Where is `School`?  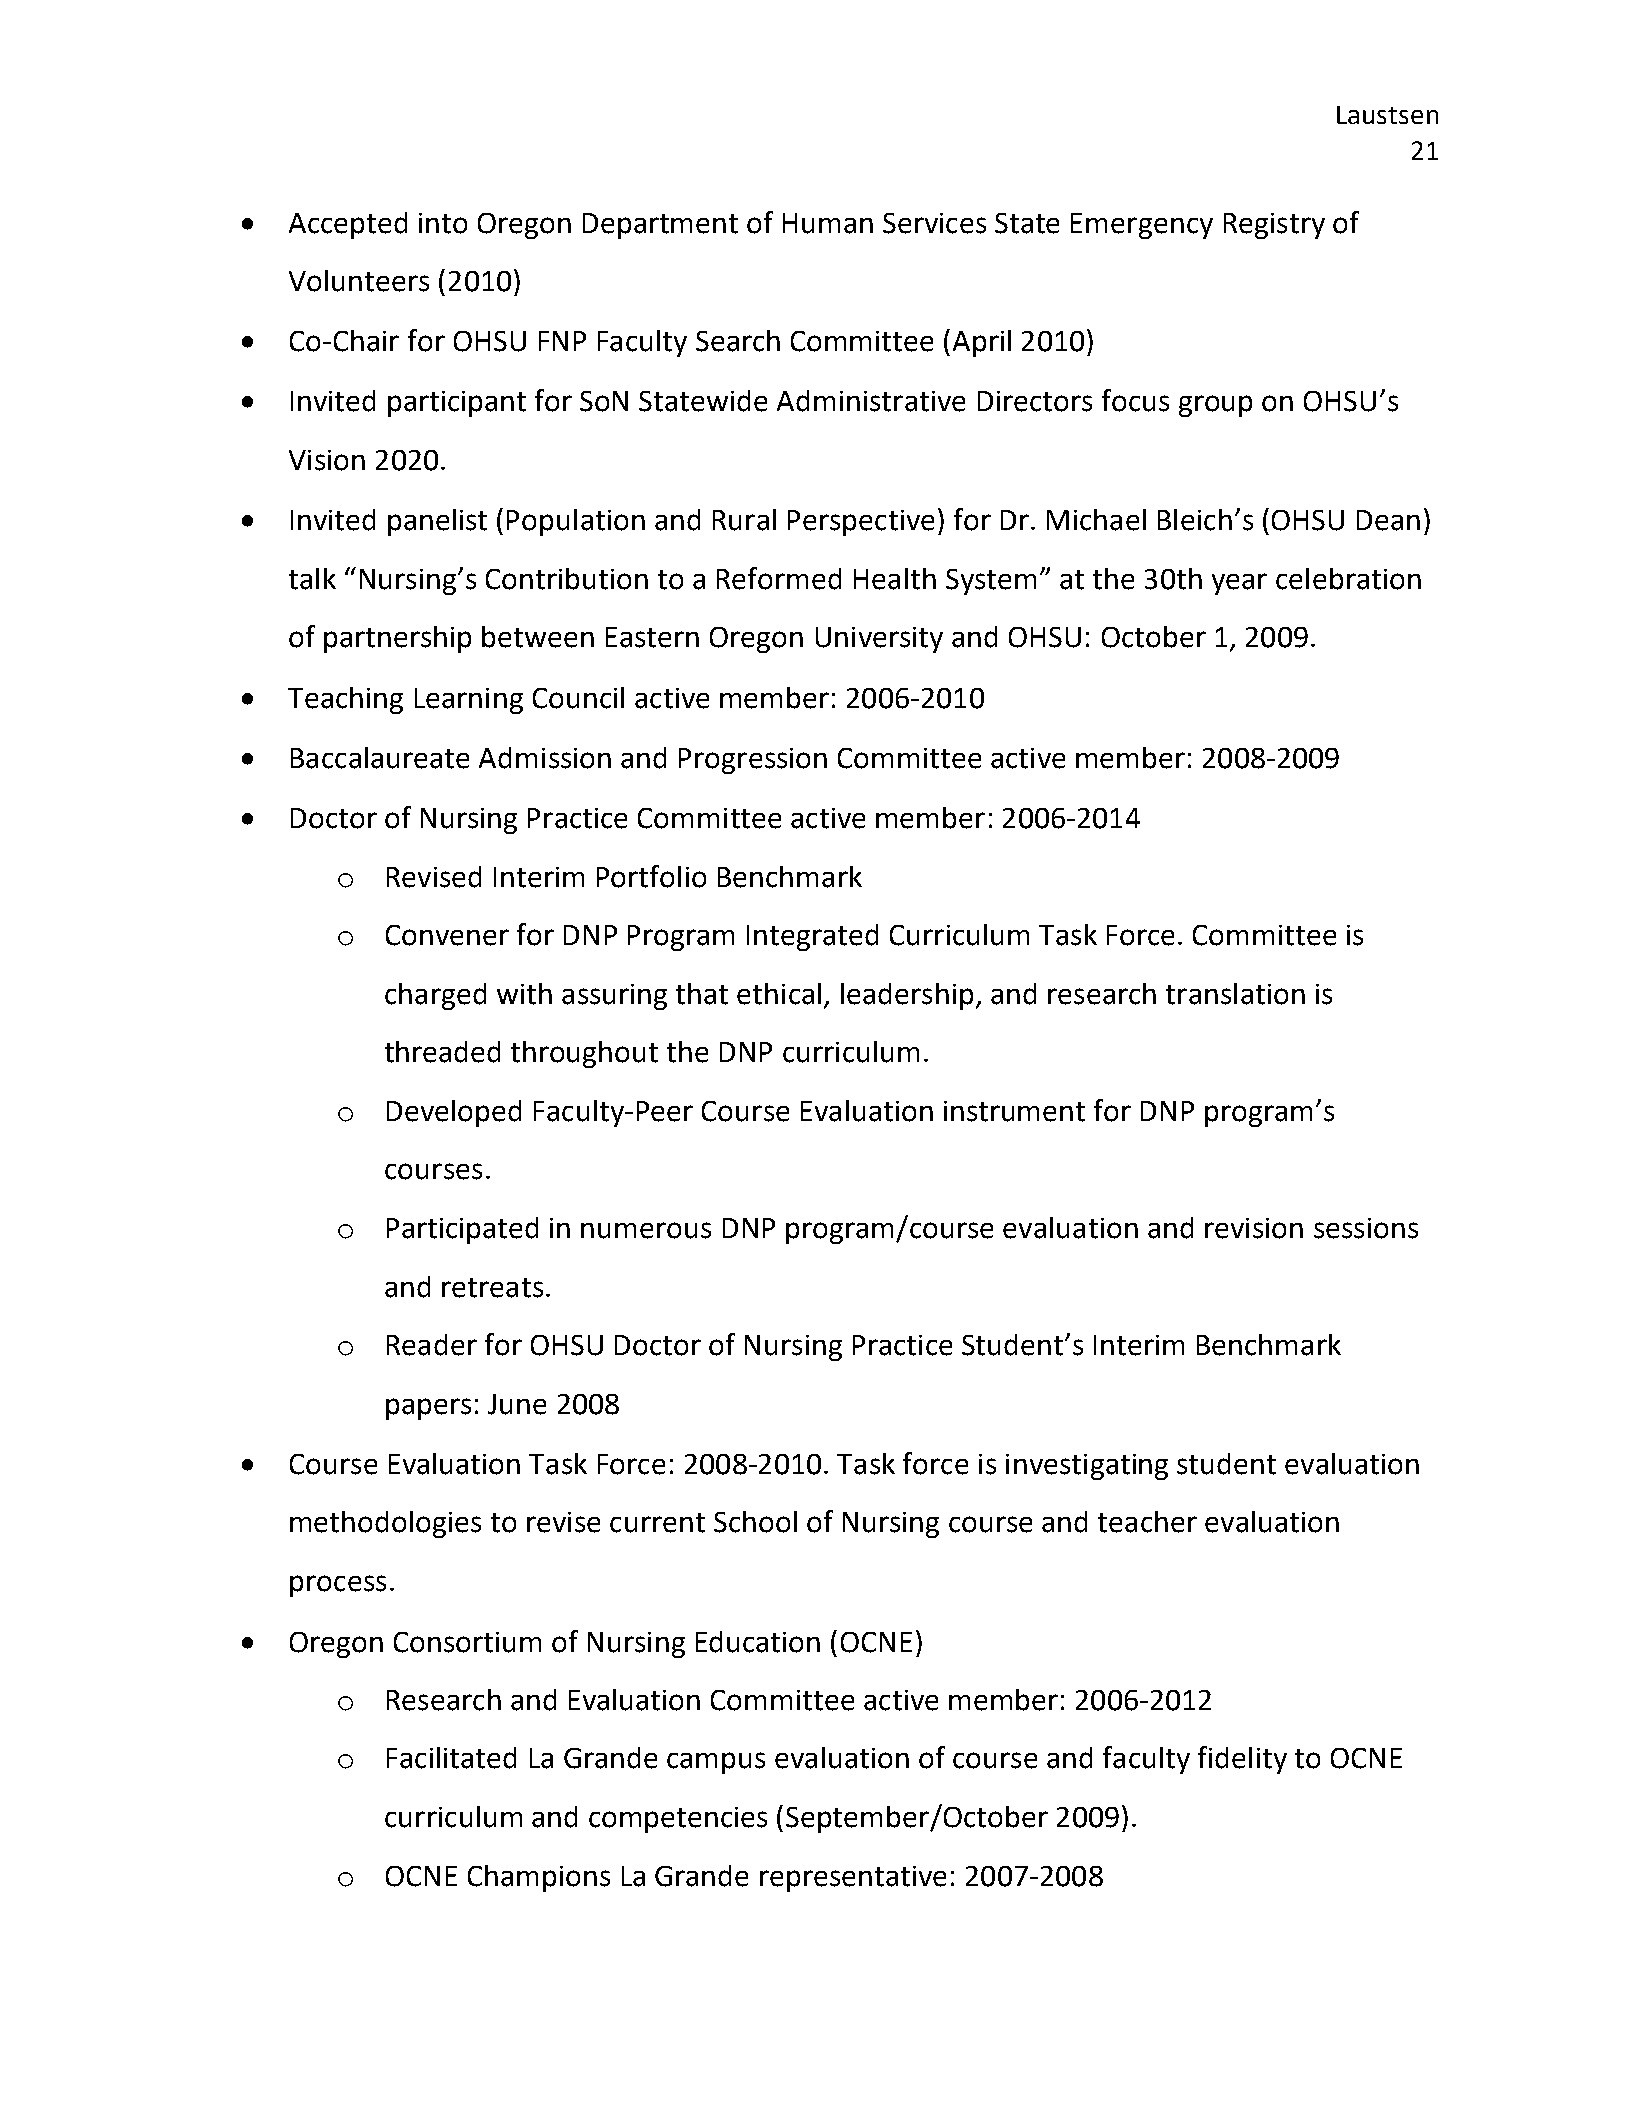 School is located at coordinates (755, 1522).
